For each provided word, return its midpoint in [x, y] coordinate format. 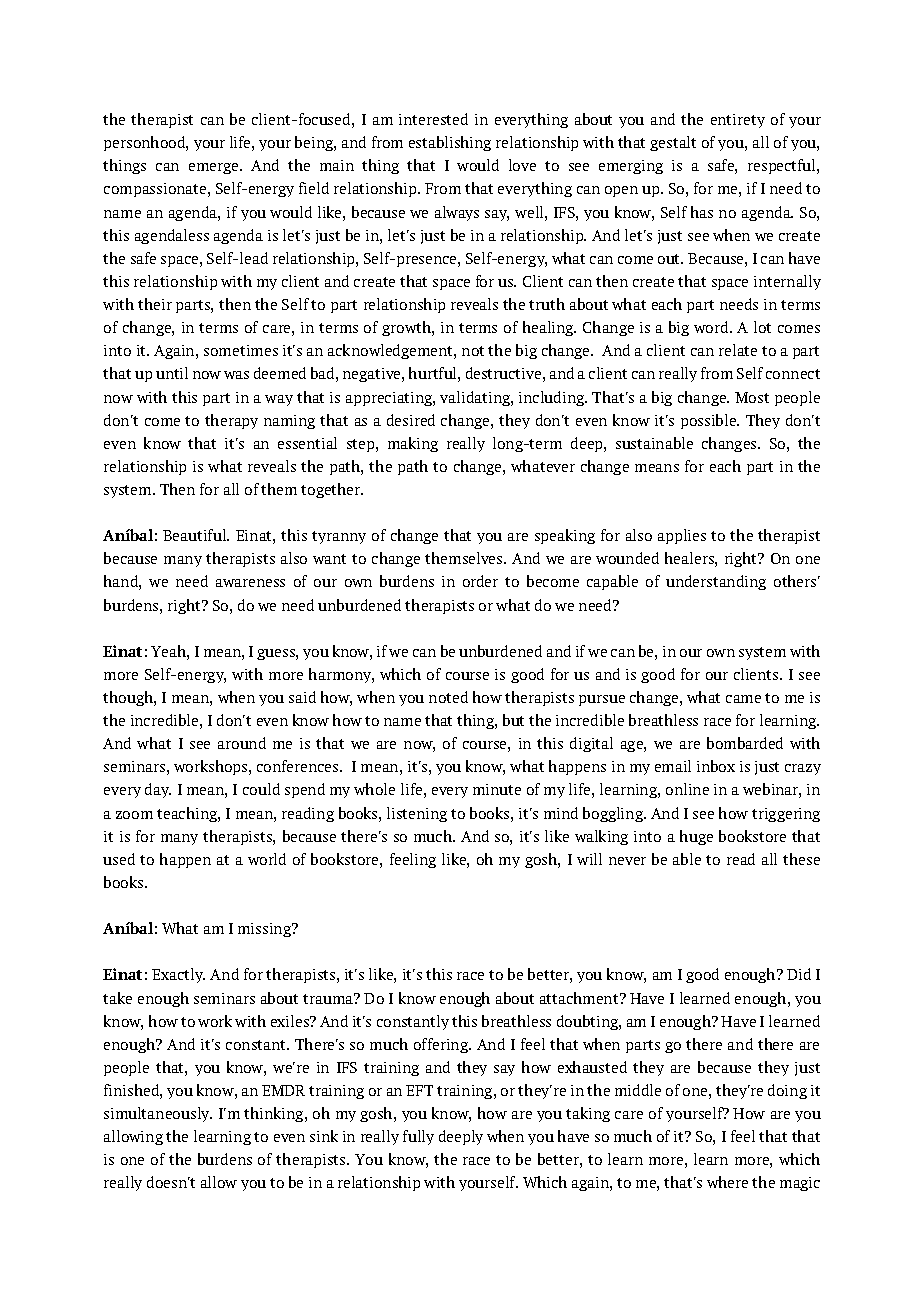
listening [417, 814]
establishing [450, 143]
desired [411, 420]
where [727, 1182]
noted [448, 697]
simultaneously [158, 1114]
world [267, 859]
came [743, 699]
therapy [231, 421]
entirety [738, 121]
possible [710, 421]
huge [696, 837]
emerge [215, 168]
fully [418, 1137]
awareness [250, 583]
